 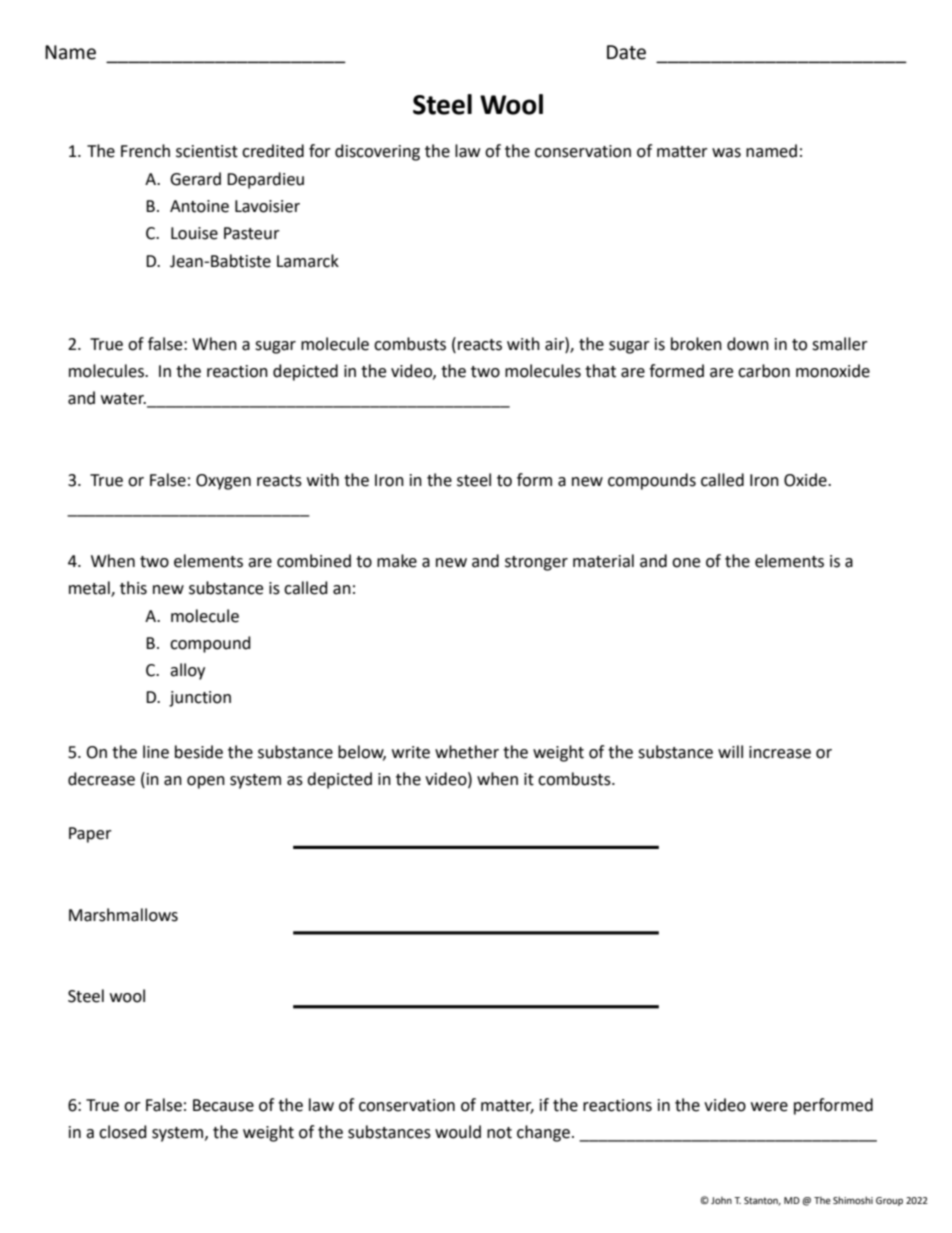 What do you see at coordinates (626, 52) in the document?
I see `Date` at bounding box center [626, 52].
